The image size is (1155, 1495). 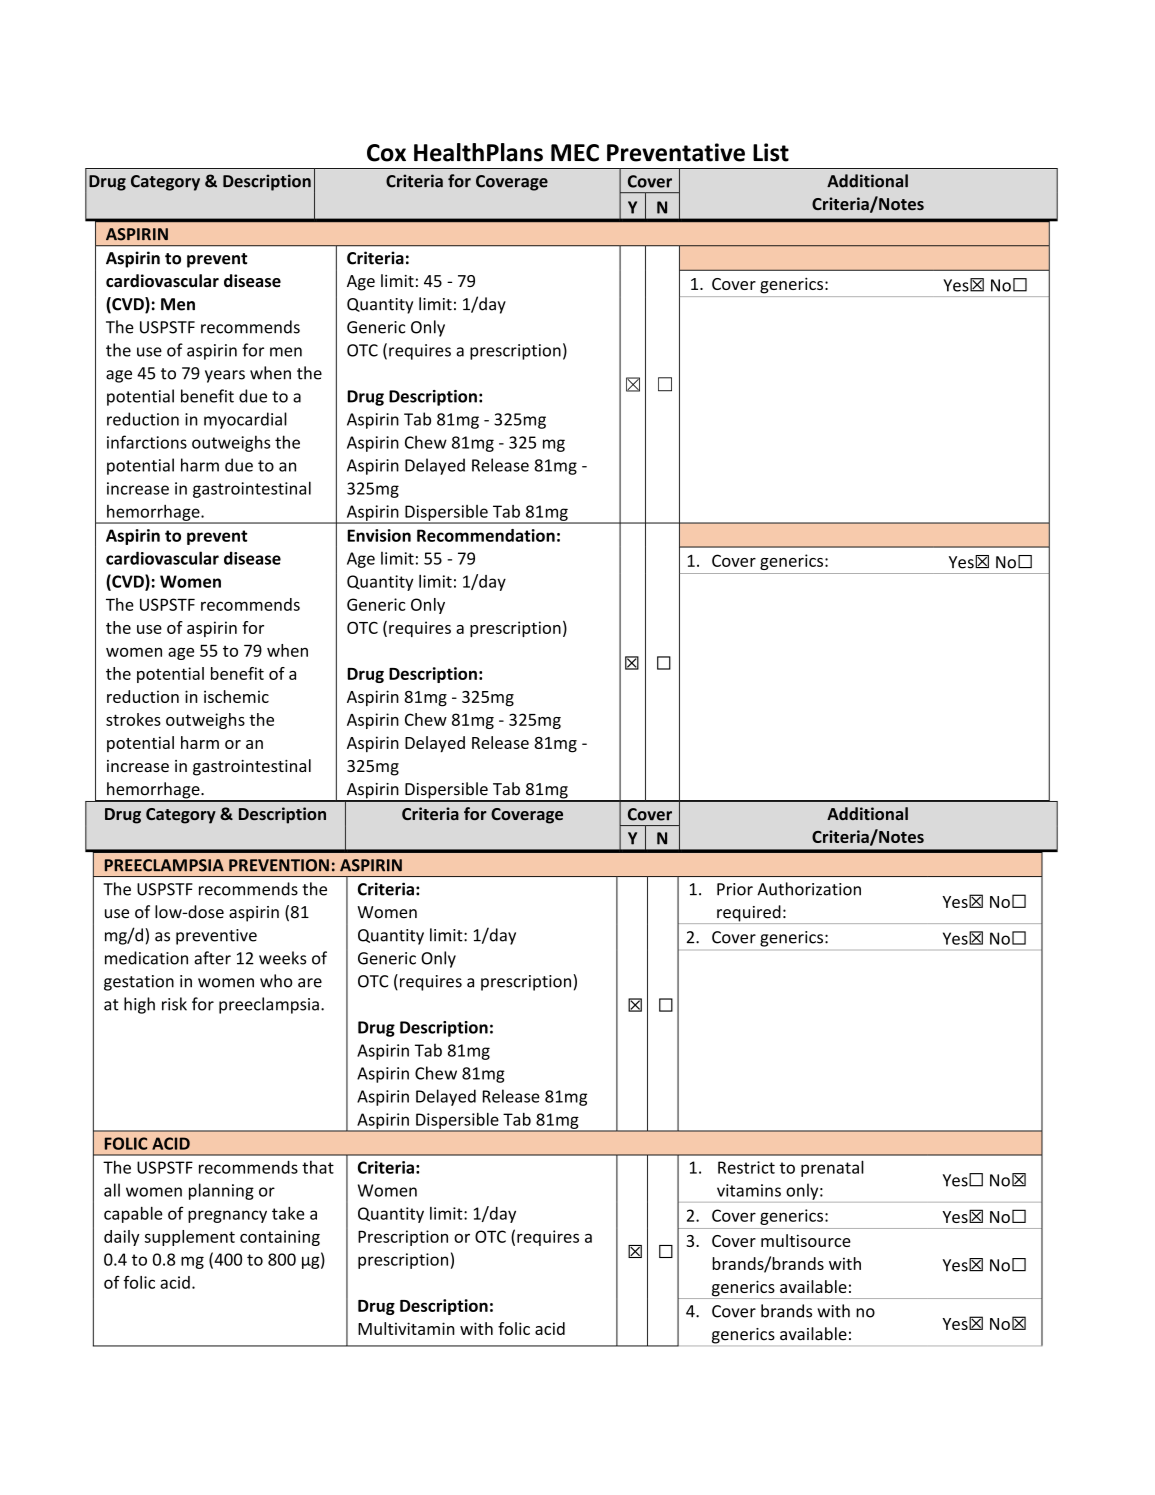 What do you see at coordinates (809, 889) in the screenshot?
I see `Authorization` at bounding box center [809, 889].
